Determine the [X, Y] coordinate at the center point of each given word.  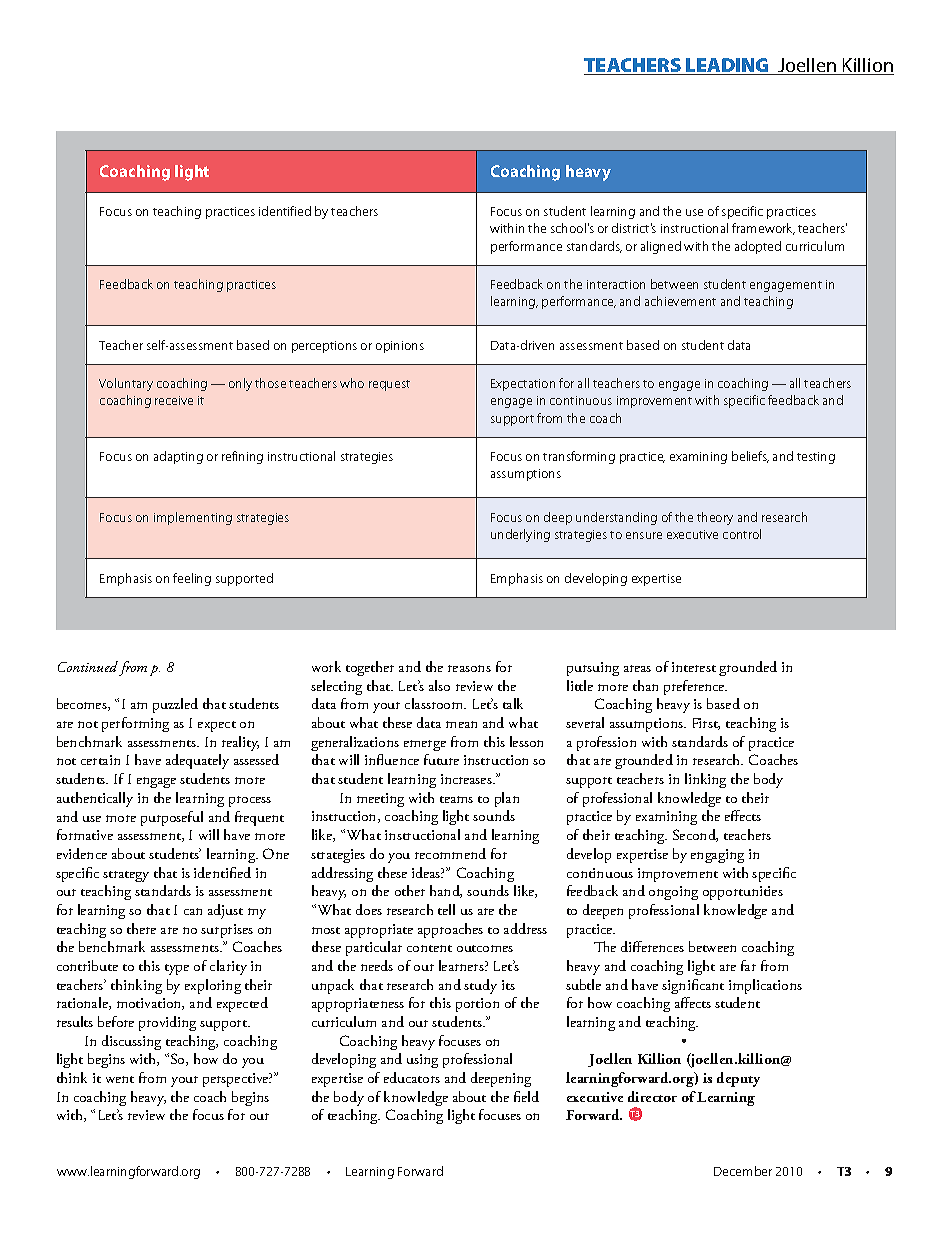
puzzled [175, 705]
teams [456, 799]
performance [579, 302]
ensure [644, 535]
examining [666, 818]
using [422, 1061]
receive [174, 400]
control [742, 534]
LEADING [727, 66]
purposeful [172, 818]
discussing [131, 1042]
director [652, 1096]
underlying [520, 535]
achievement [680, 301]
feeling [192, 579]
